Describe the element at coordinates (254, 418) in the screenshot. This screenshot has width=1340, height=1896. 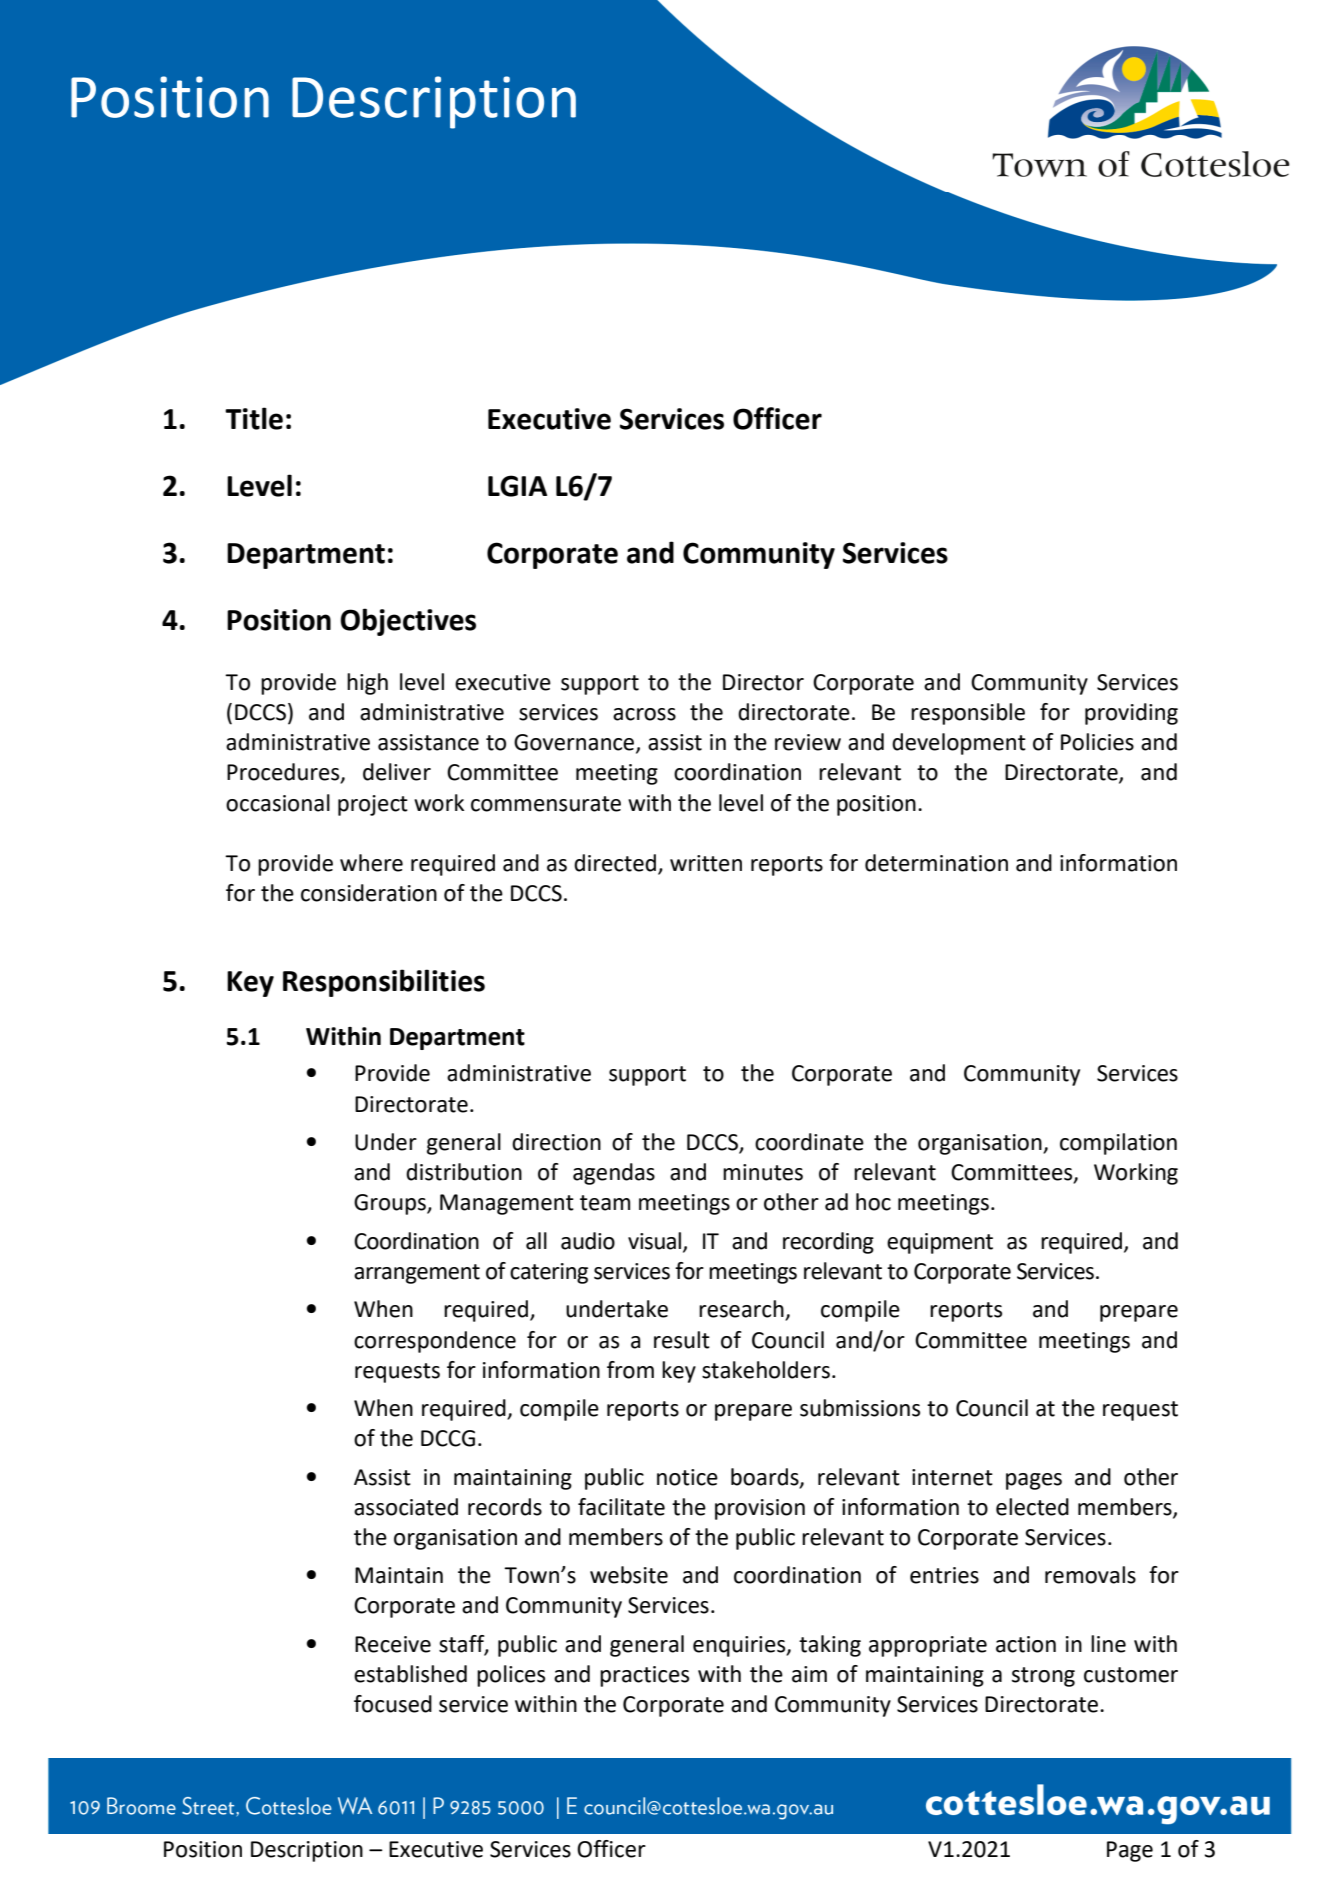
I see `Title` at that location.
